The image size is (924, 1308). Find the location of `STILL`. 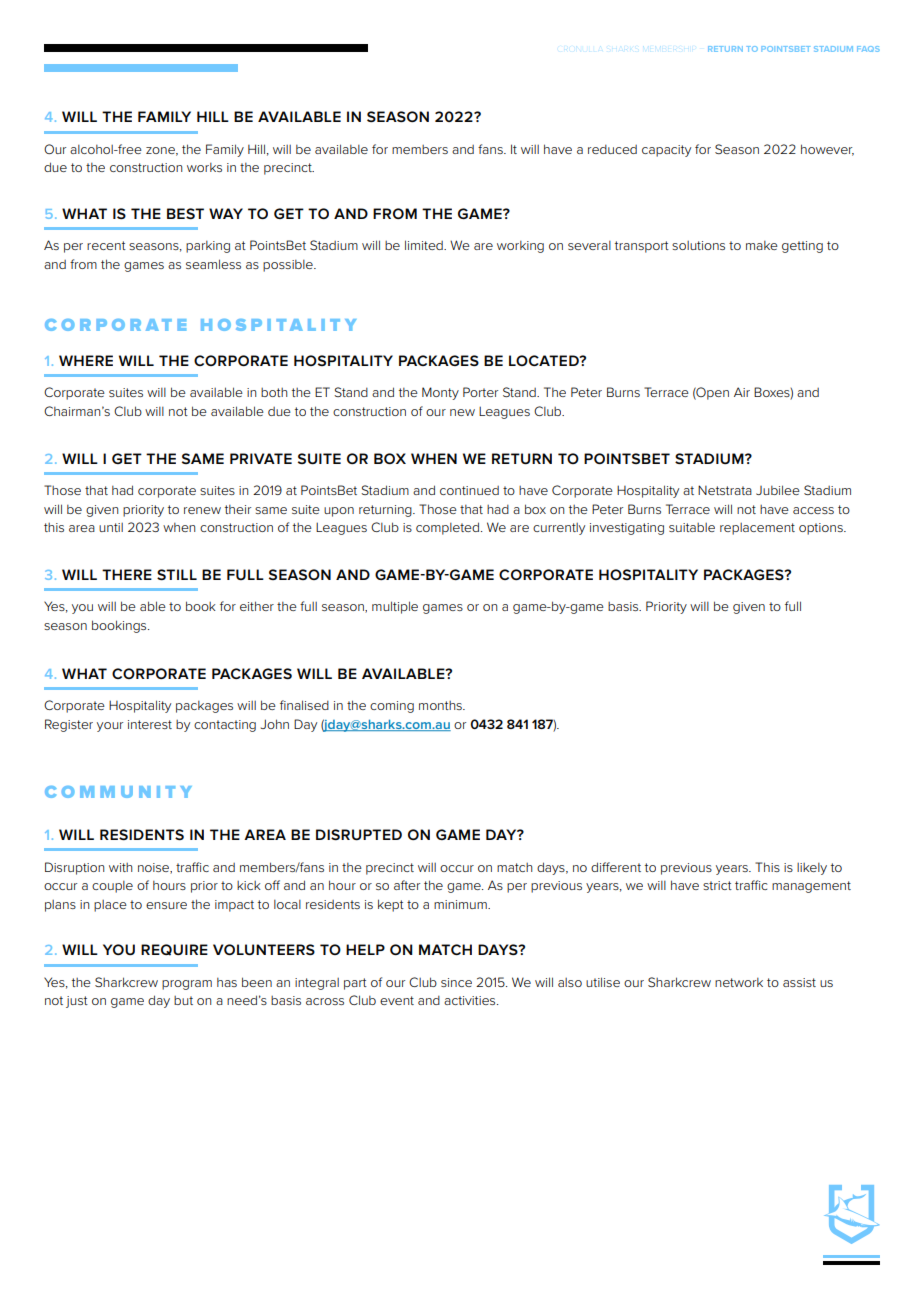

STILL is located at coordinates (177, 574).
